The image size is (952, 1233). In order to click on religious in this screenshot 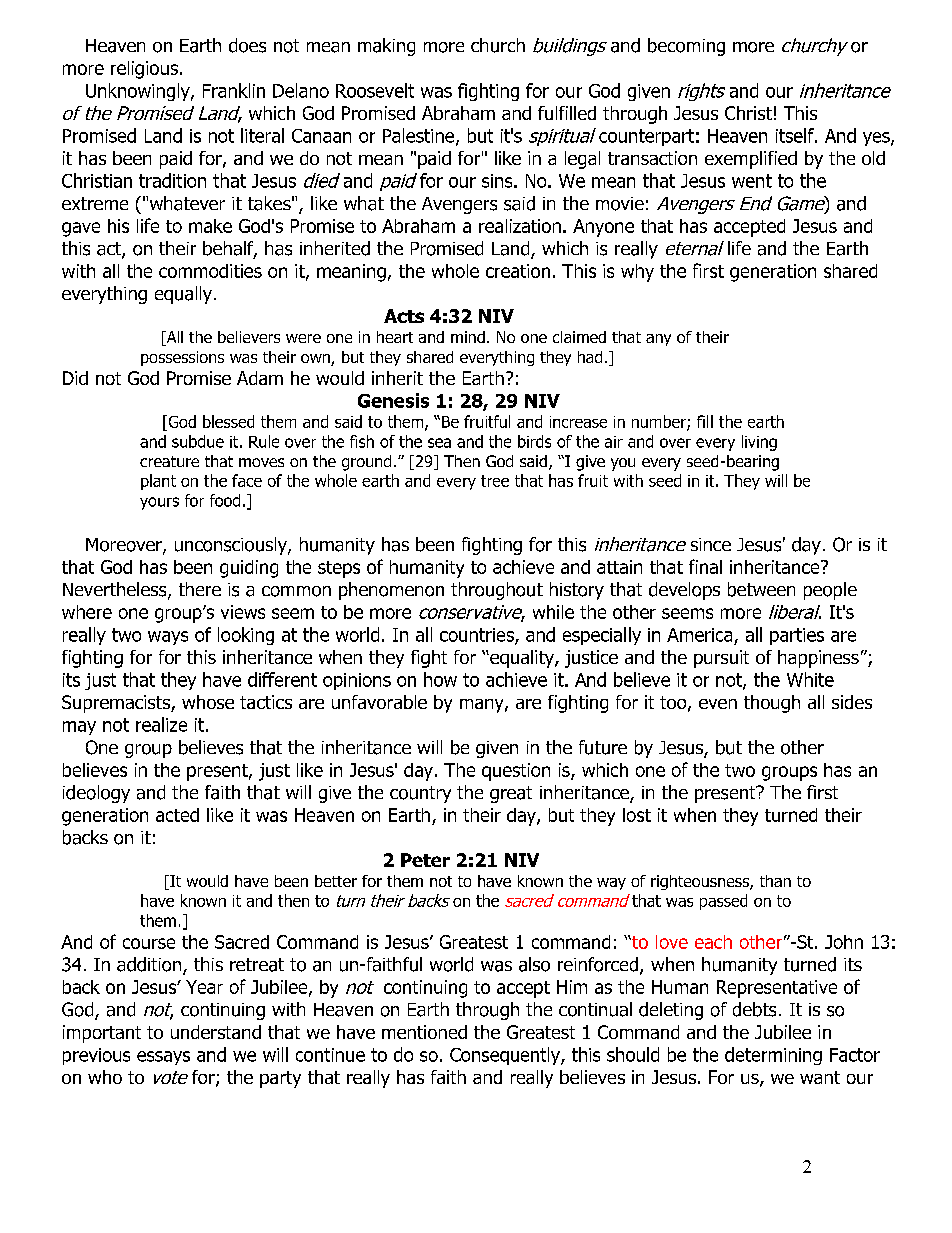, I will do `click(144, 70)`.
